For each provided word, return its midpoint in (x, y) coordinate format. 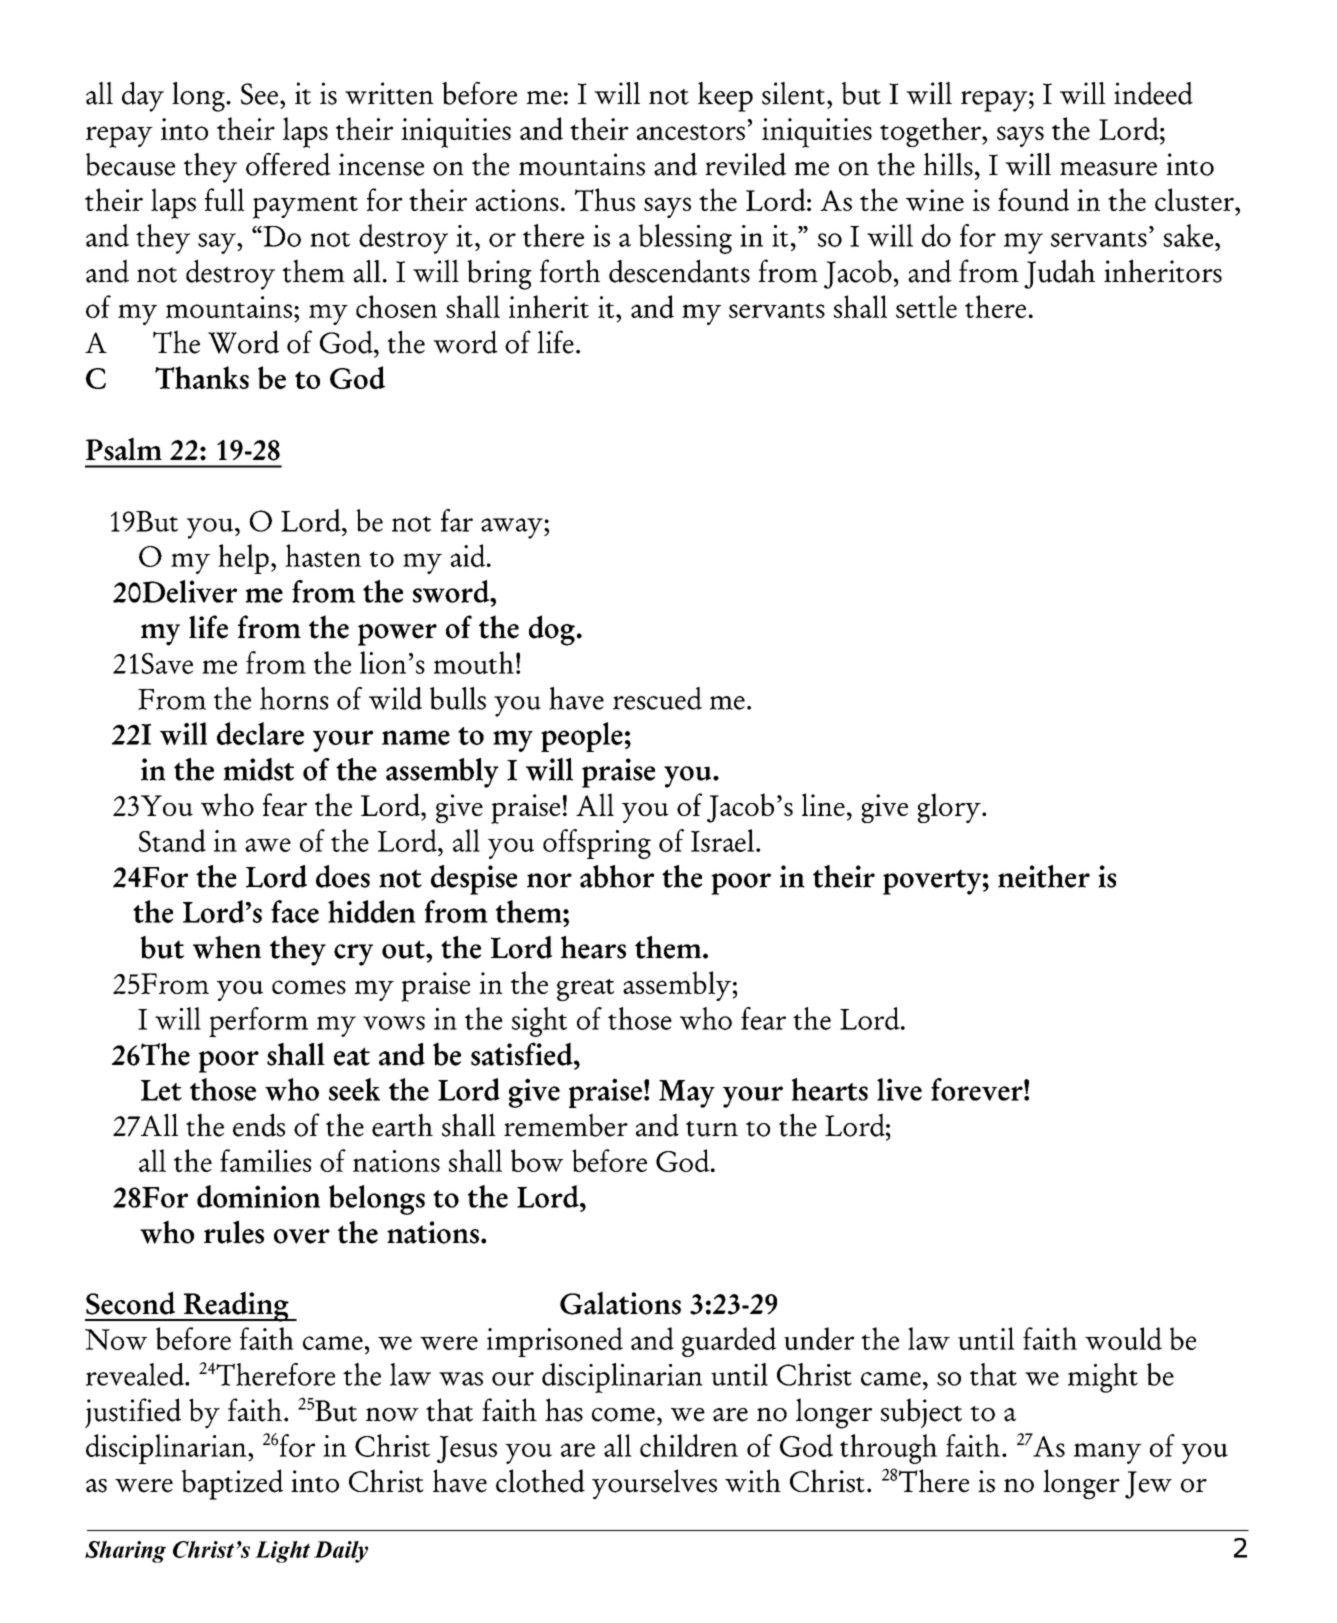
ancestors (691, 132)
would (1123, 1338)
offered (288, 164)
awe (268, 845)
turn (712, 1129)
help (243, 559)
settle (926, 306)
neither (1044, 876)
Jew (1148, 1485)
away (513, 528)
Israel (722, 840)
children (689, 1445)
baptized (232, 1484)
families (265, 1160)
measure (1108, 169)
